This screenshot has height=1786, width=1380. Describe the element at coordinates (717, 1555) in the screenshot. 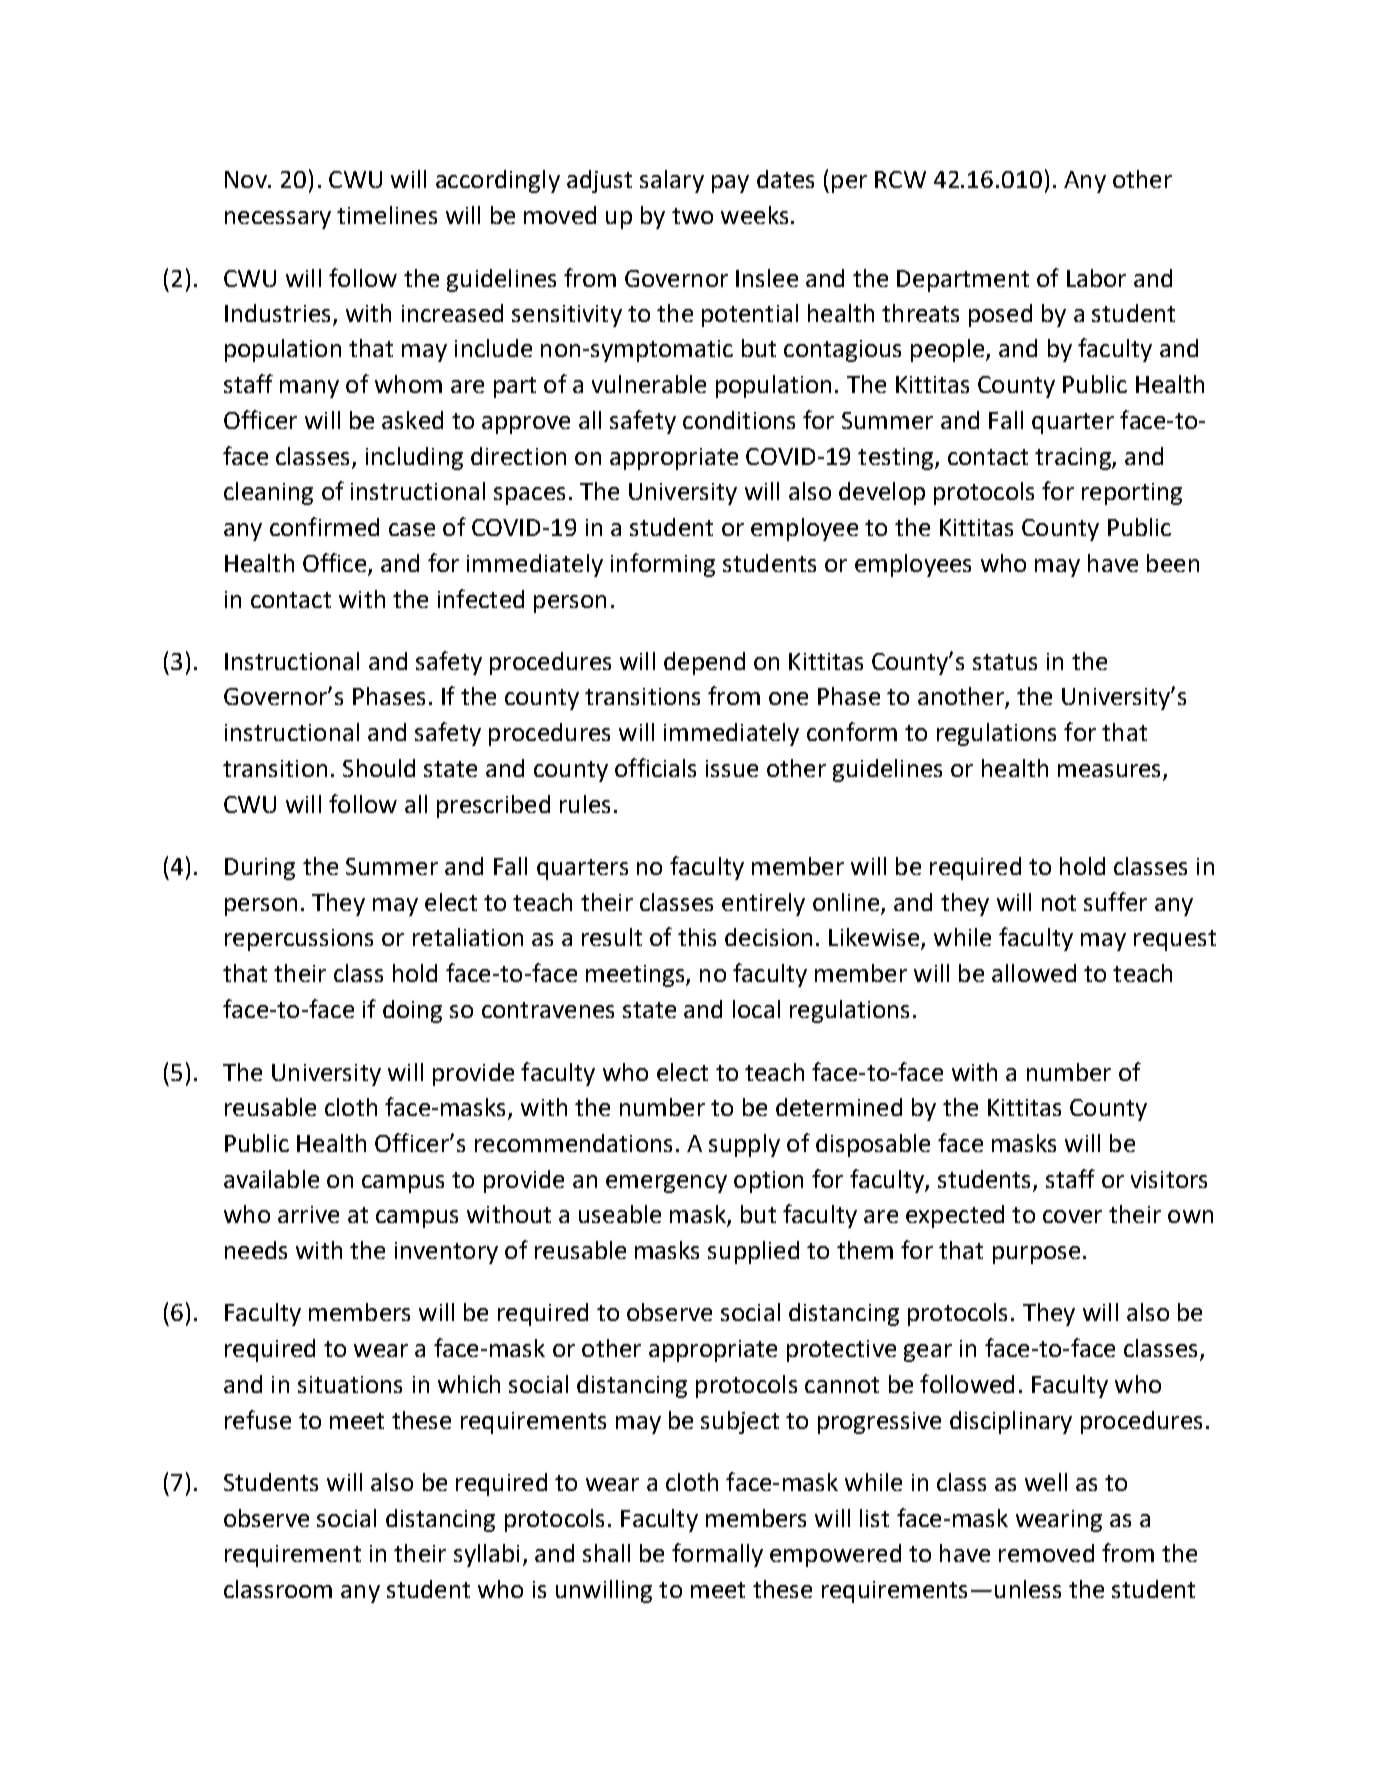

I see `formally` at that location.
